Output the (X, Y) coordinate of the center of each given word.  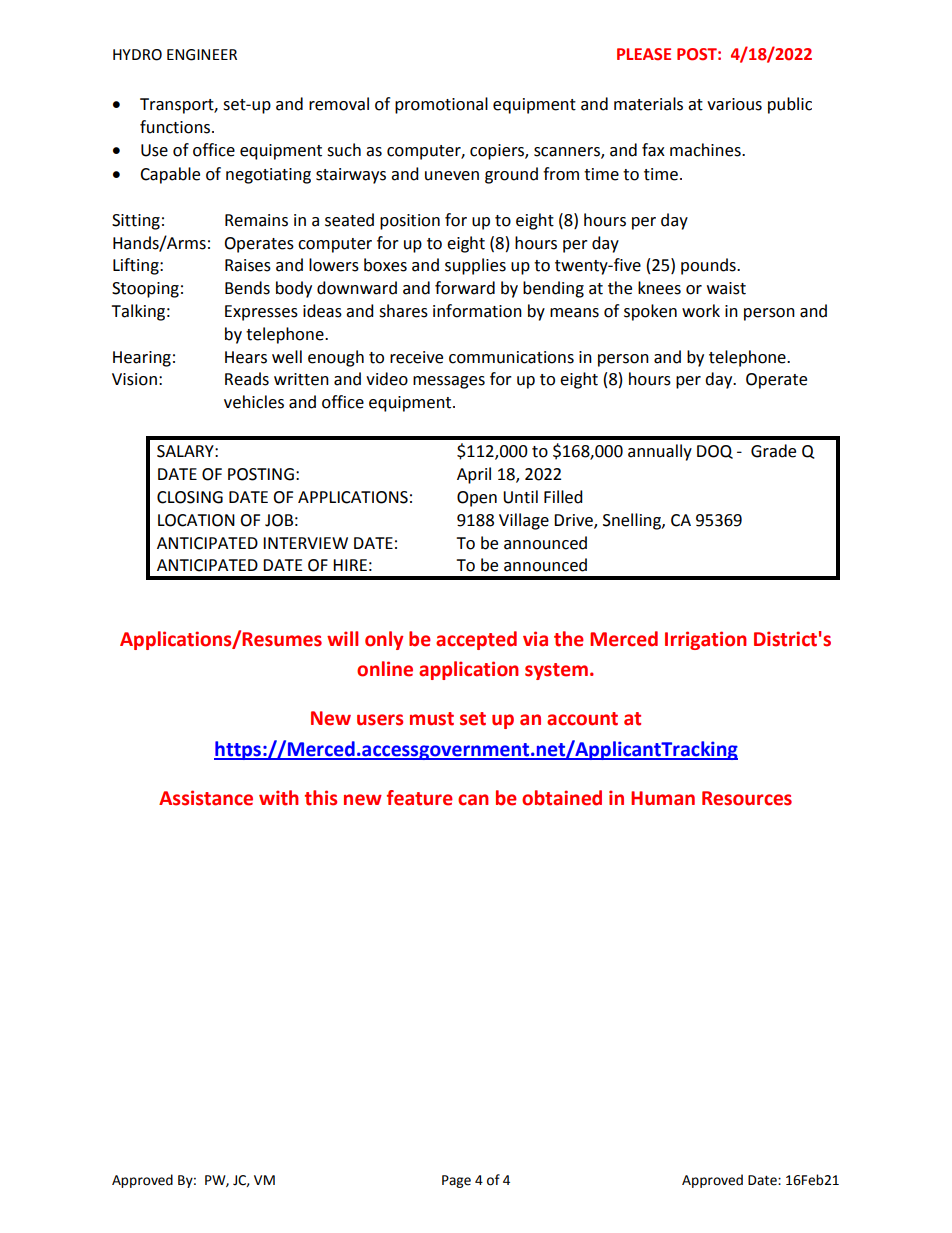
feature (420, 798)
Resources (747, 798)
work (701, 311)
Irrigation (706, 640)
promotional (441, 105)
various (734, 104)
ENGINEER (202, 55)
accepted (476, 640)
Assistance (206, 798)
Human (663, 798)
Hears (246, 357)
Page (456, 1181)
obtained (562, 798)
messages (449, 382)
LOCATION (196, 520)
